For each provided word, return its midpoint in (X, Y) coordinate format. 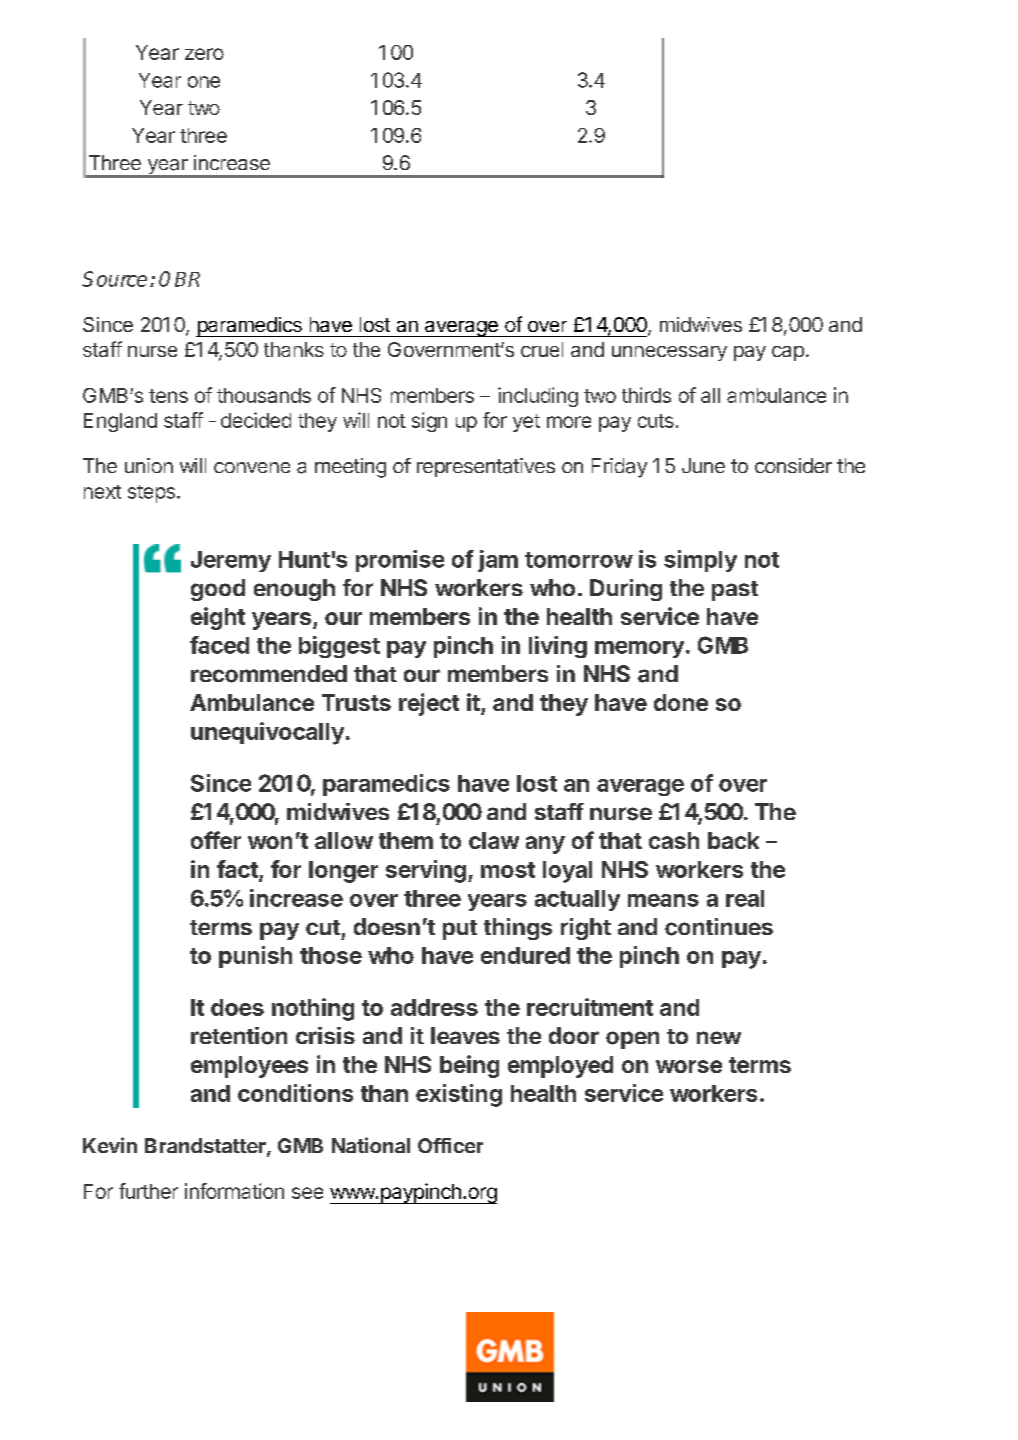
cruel (542, 349)
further (148, 1191)
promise (400, 561)
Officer (450, 1145)
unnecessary (669, 353)
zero (204, 54)
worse (689, 1066)
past (735, 591)
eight (218, 618)
